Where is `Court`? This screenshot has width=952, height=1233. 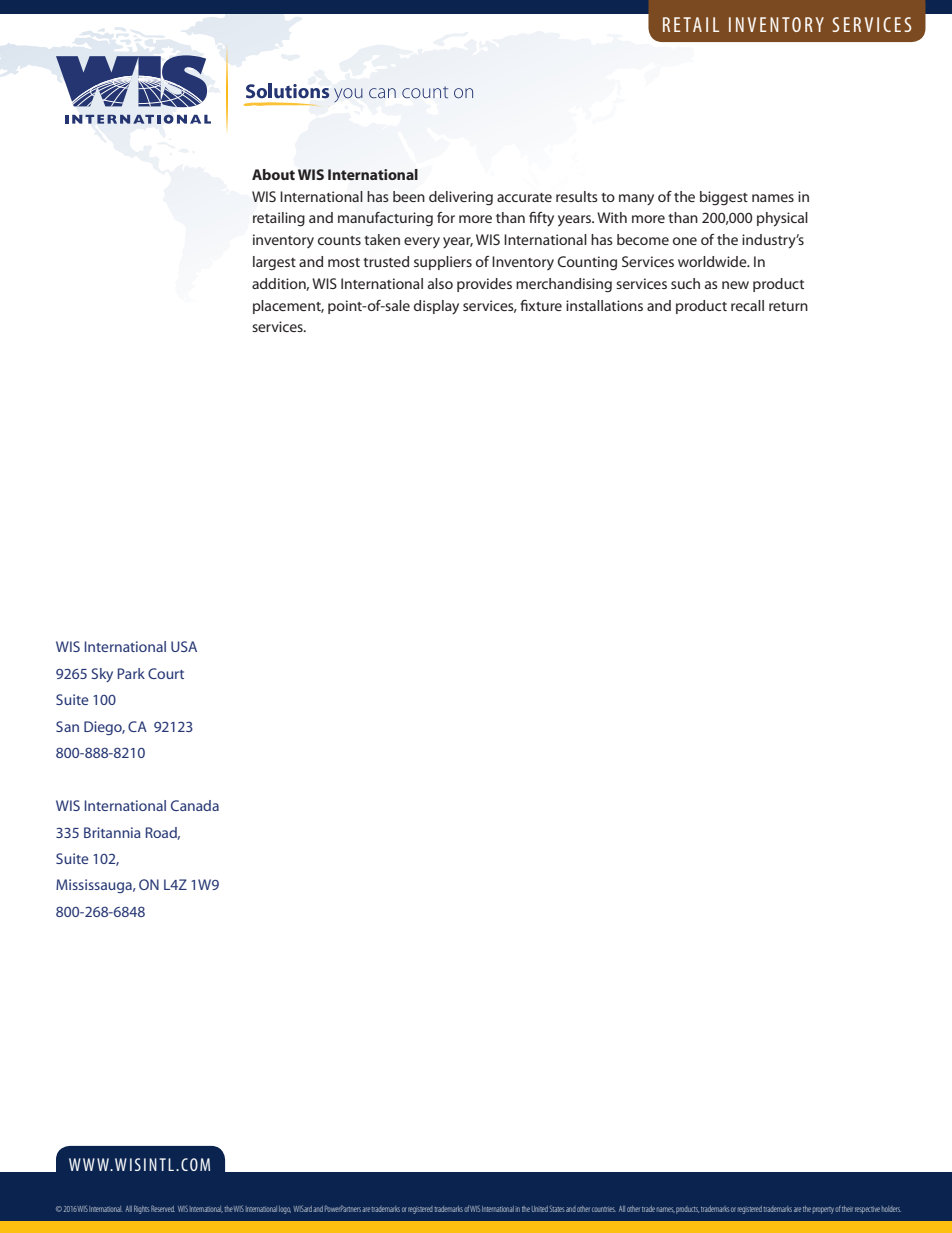 Court is located at coordinates (166, 673).
